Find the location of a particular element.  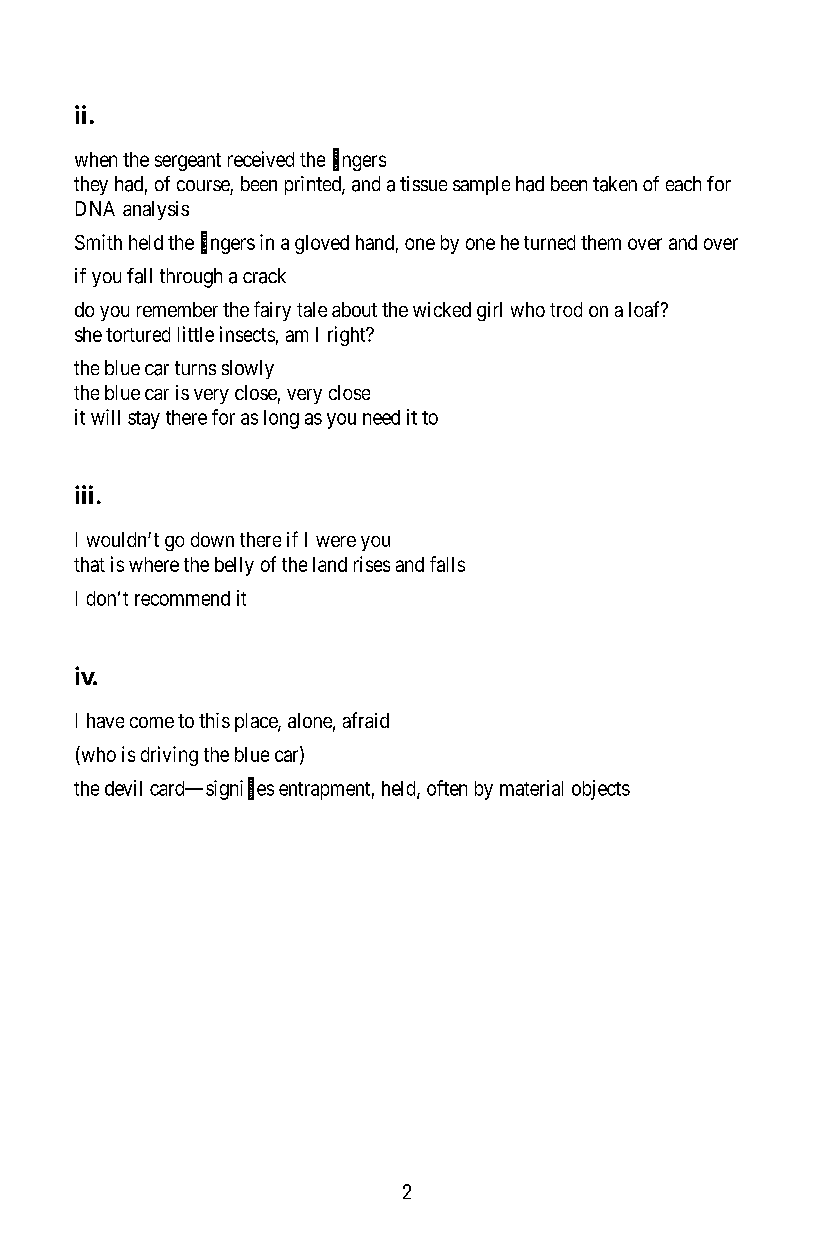

sergeant is located at coordinates (188, 162).
